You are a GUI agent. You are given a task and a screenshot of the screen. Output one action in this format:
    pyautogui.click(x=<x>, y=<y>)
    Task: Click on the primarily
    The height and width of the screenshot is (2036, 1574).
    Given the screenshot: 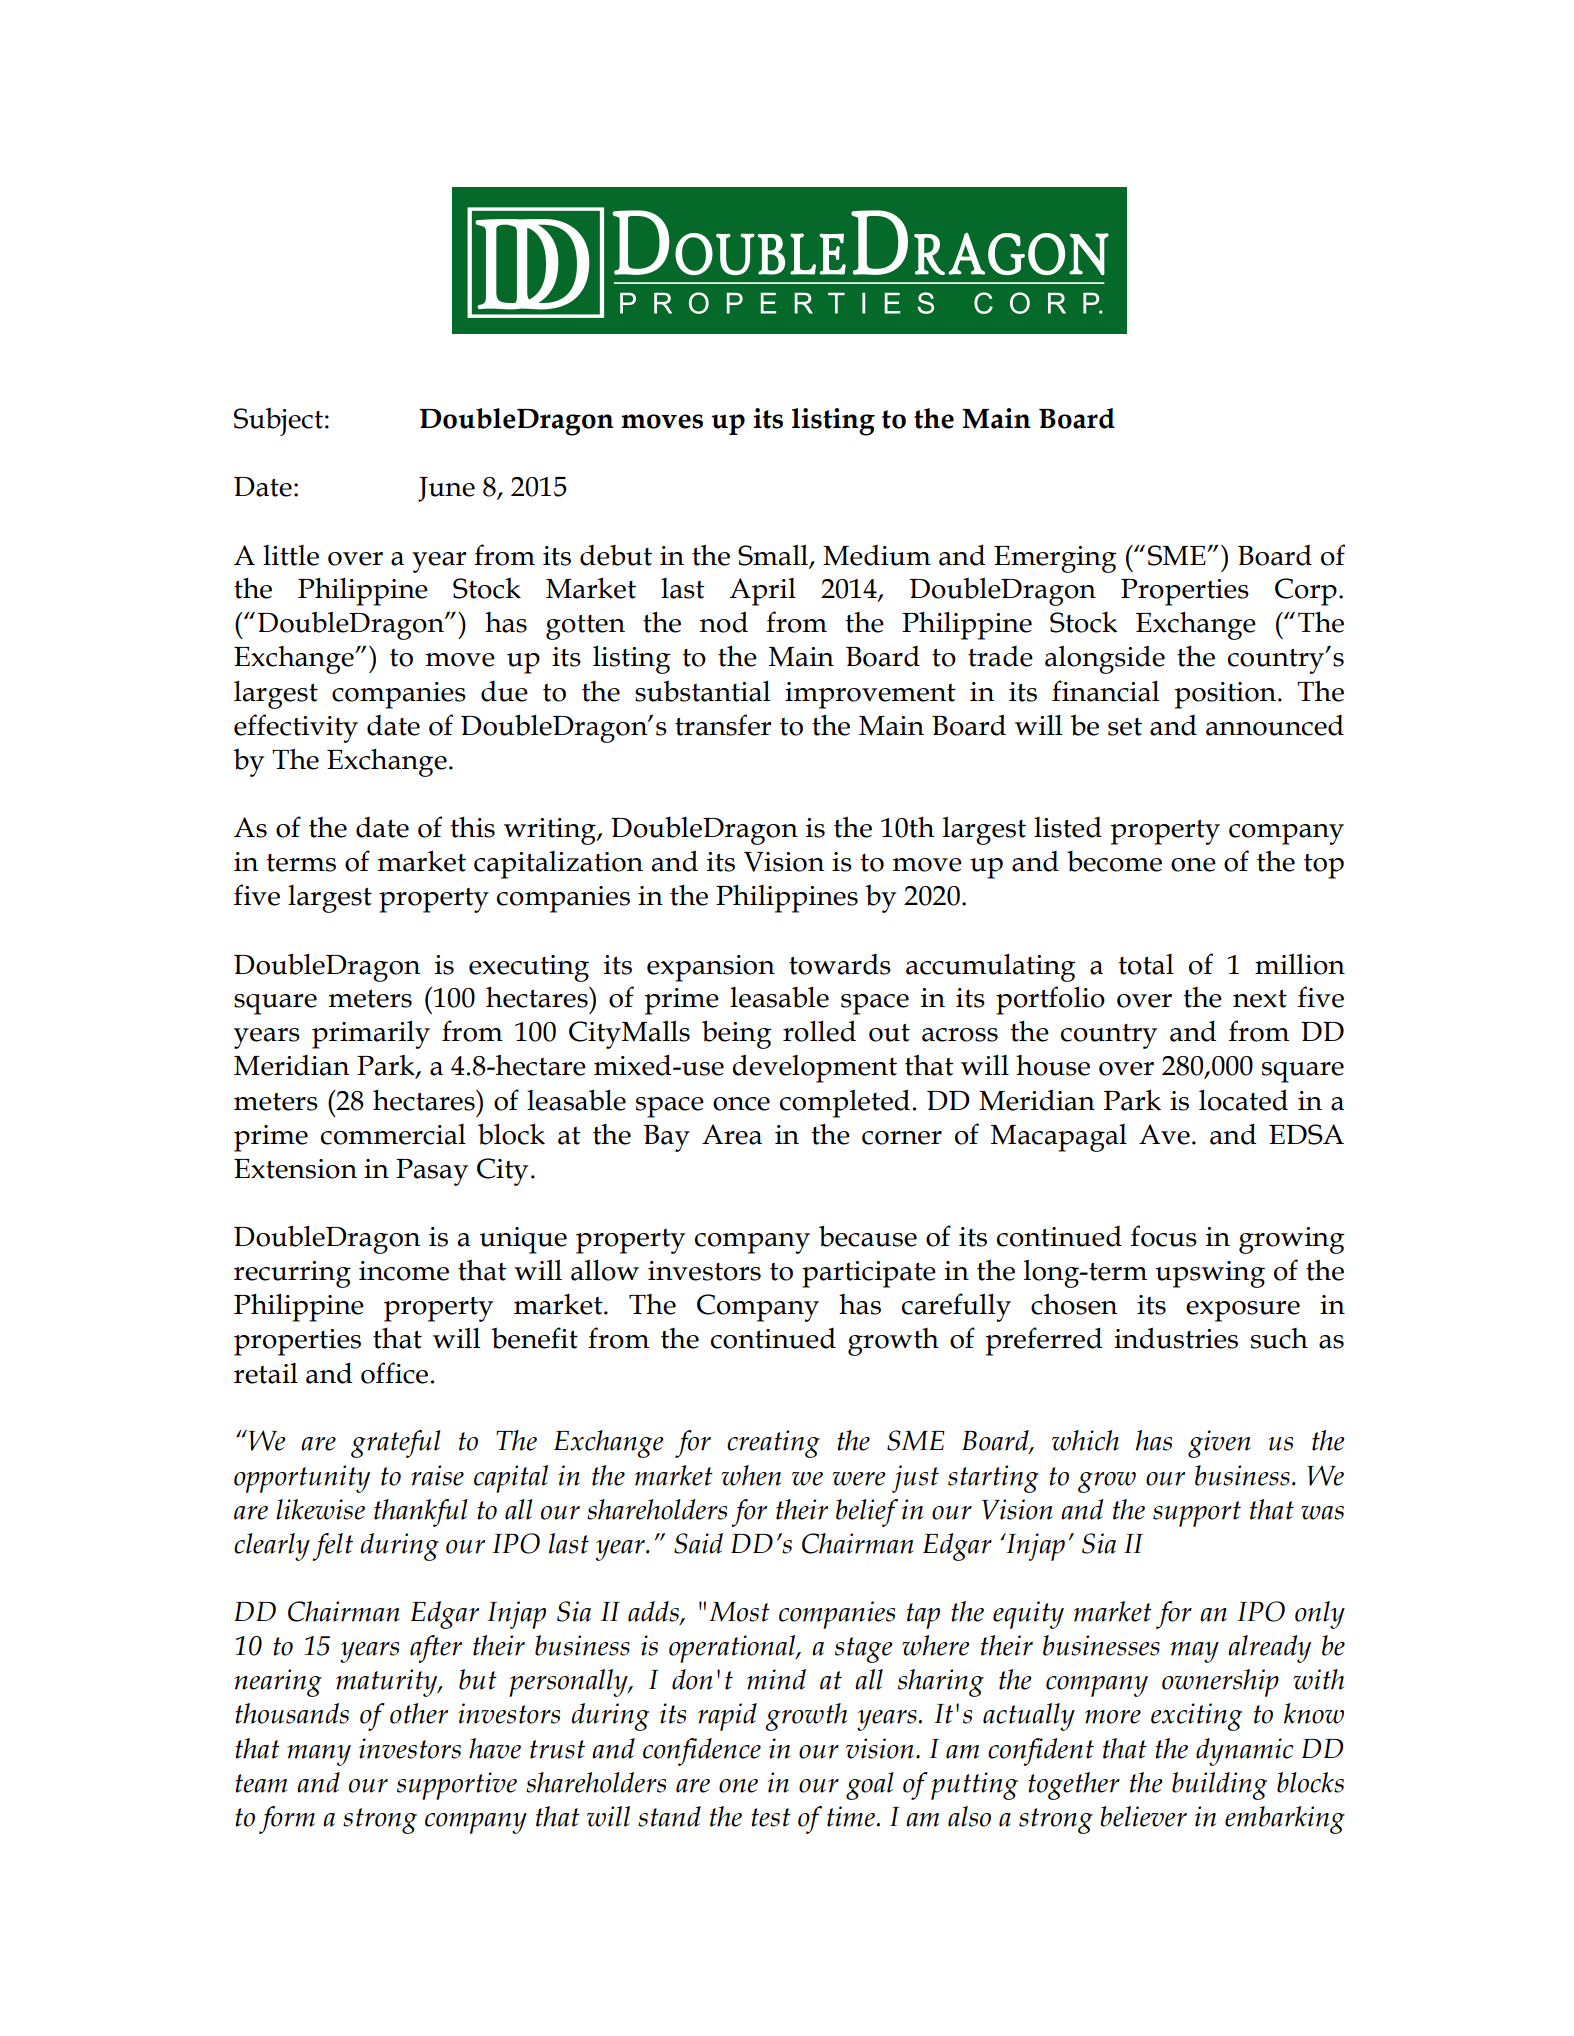 What is the action you would take?
    pyautogui.click(x=371, y=1035)
